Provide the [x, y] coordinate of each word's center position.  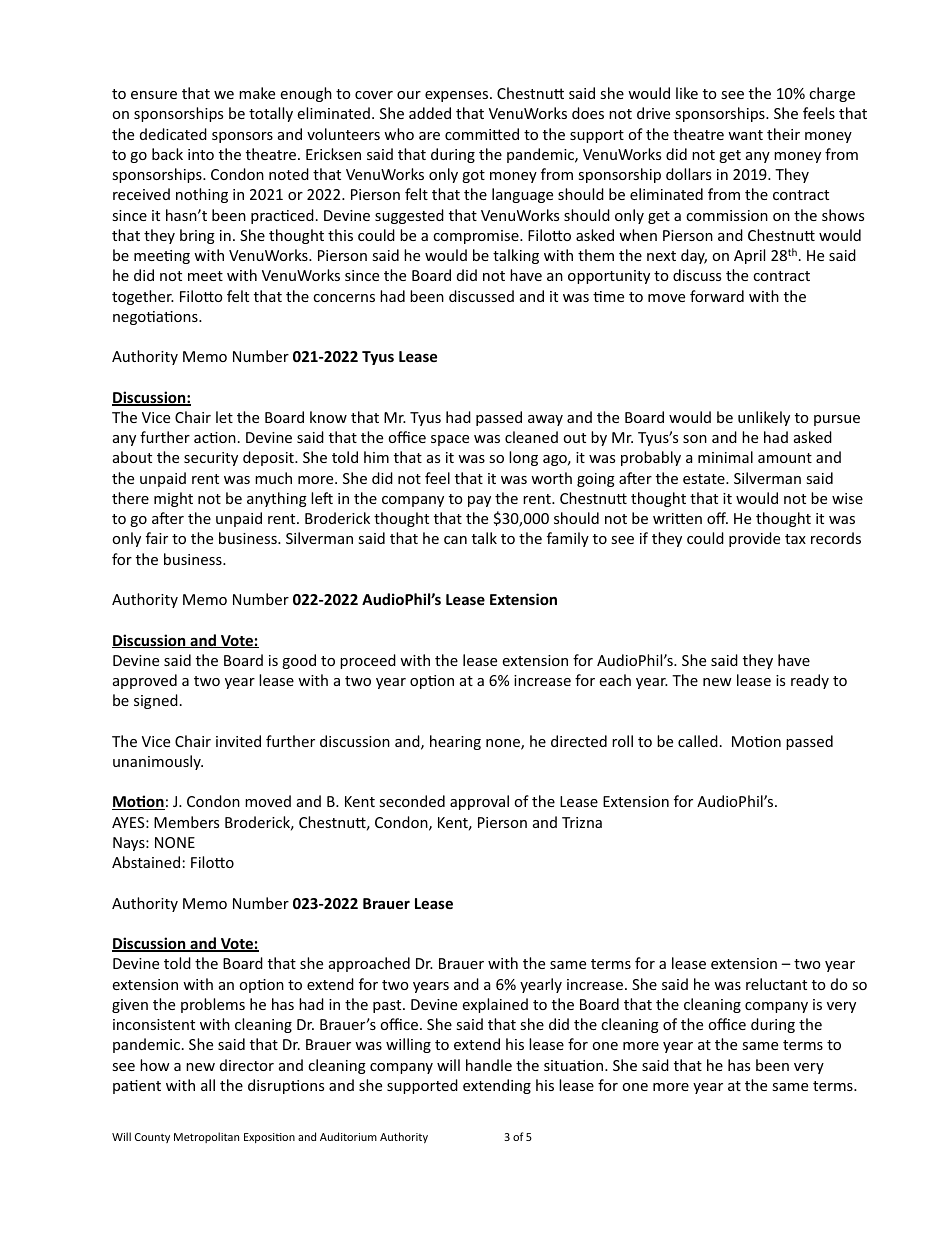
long [523, 458]
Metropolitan [206, 1137]
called [698, 741]
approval [479, 802]
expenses [458, 96]
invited [238, 741]
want [745, 135]
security [211, 459]
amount [785, 458]
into [201, 154]
